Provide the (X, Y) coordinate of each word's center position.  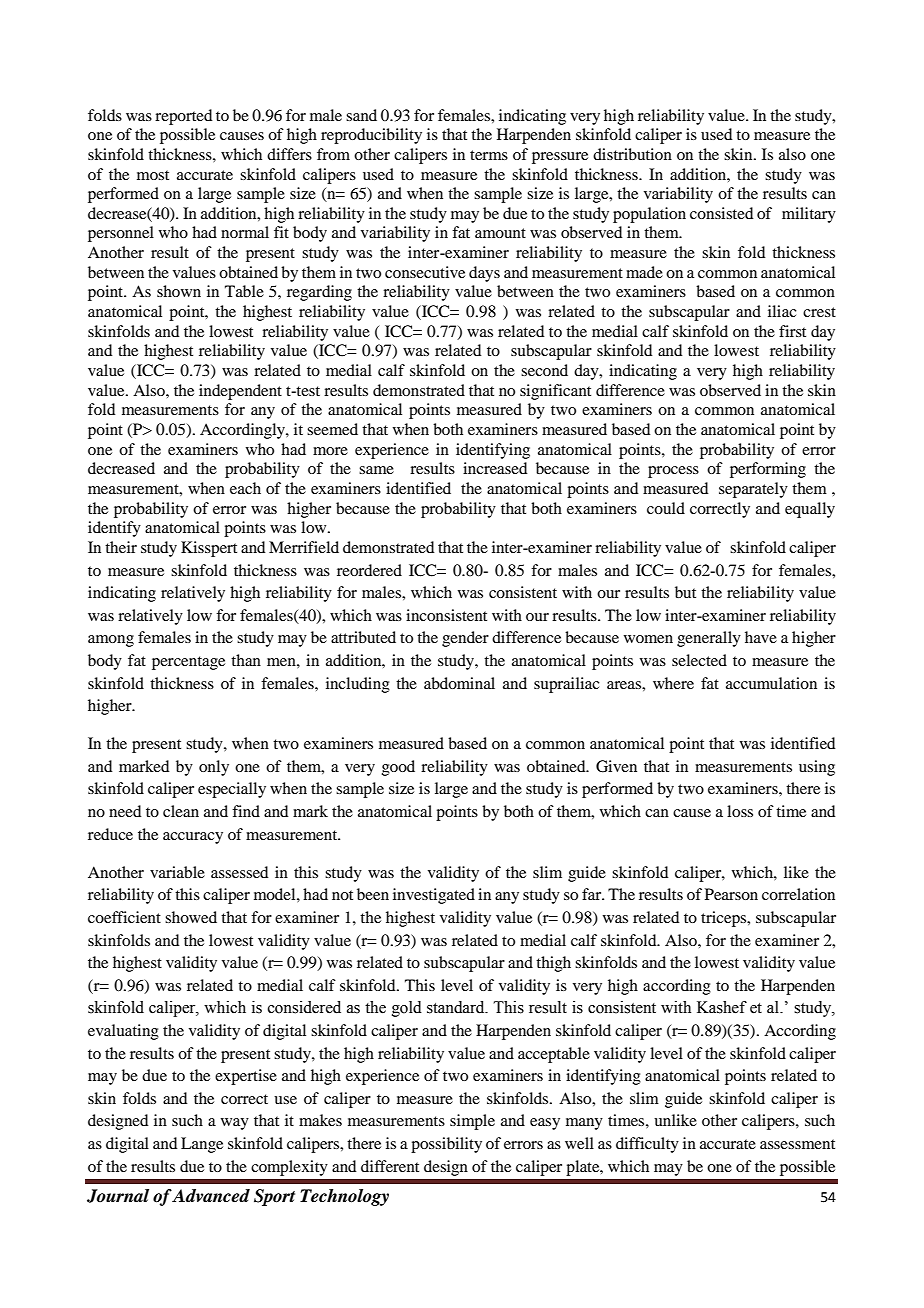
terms (489, 155)
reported (183, 117)
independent (240, 392)
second (544, 370)
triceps (725, 919)
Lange (202, 1145)
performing (768, 470)
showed (191, 917)
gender (465, 639)
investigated (434, 896)
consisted (721, 213)
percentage (188, 663)
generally (709, 639)
